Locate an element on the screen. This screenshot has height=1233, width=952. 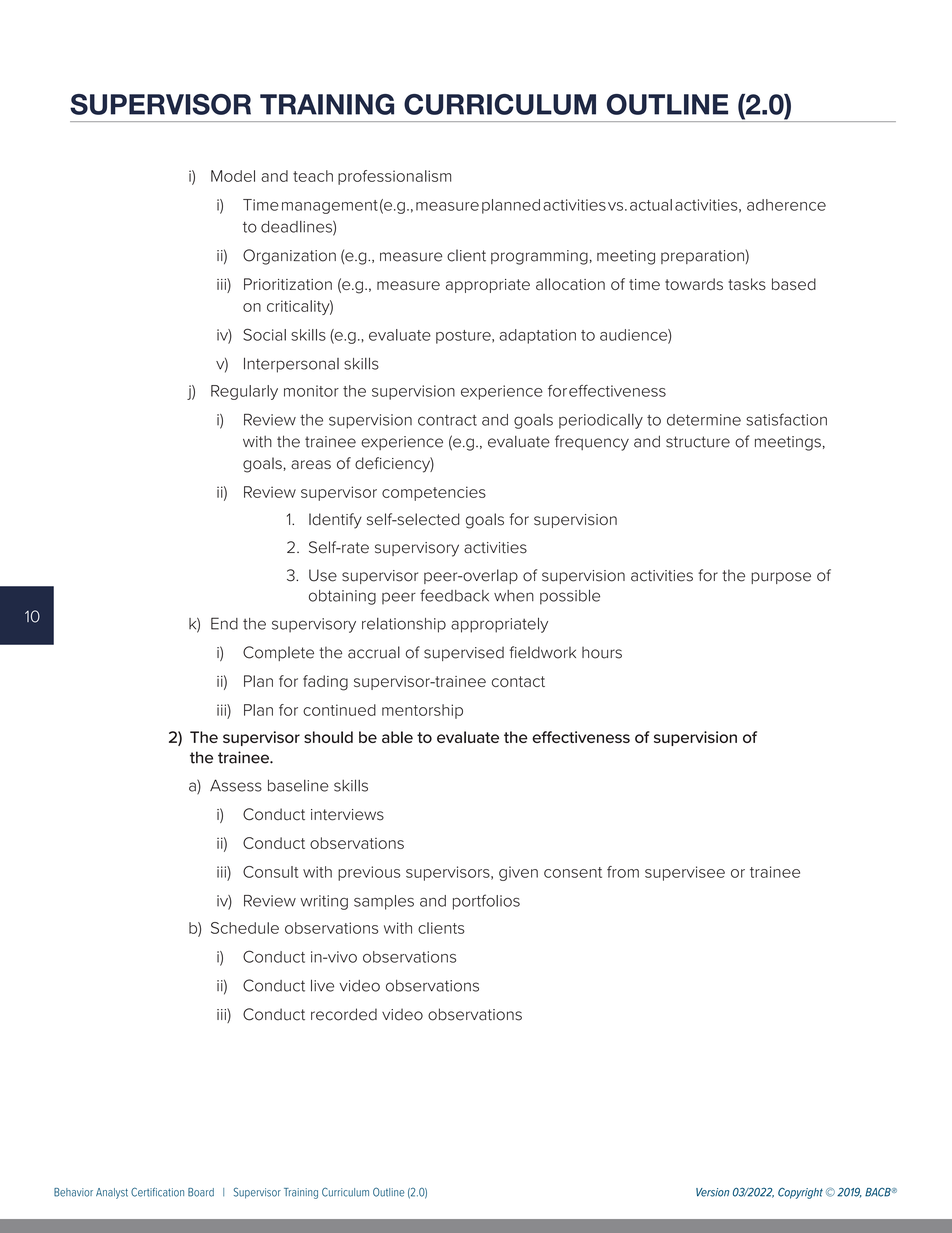
Certification is located at coordinates (157, 1192).
